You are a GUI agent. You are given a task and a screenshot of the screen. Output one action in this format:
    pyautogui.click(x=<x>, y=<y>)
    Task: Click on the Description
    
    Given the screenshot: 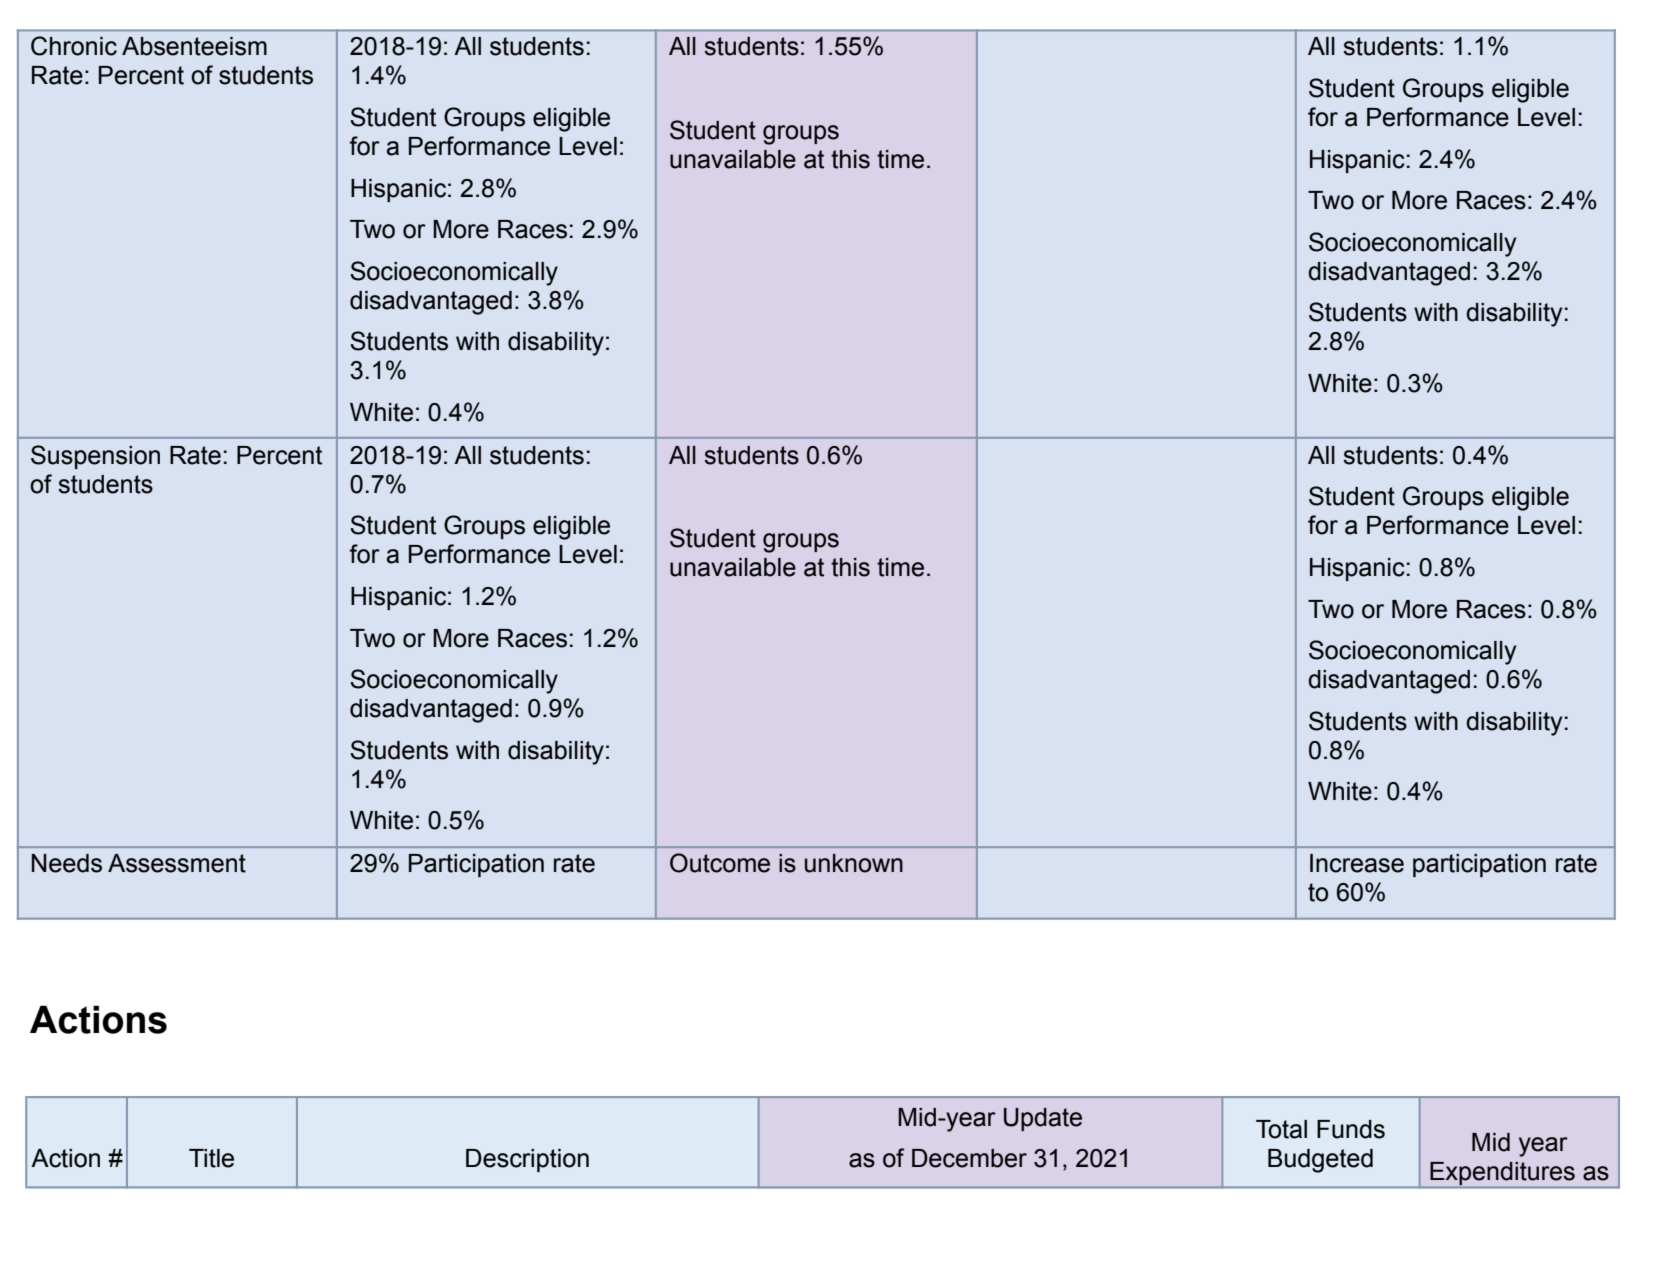 What is the action you would take?
    pyautogui.click(x=527, y=1160)
